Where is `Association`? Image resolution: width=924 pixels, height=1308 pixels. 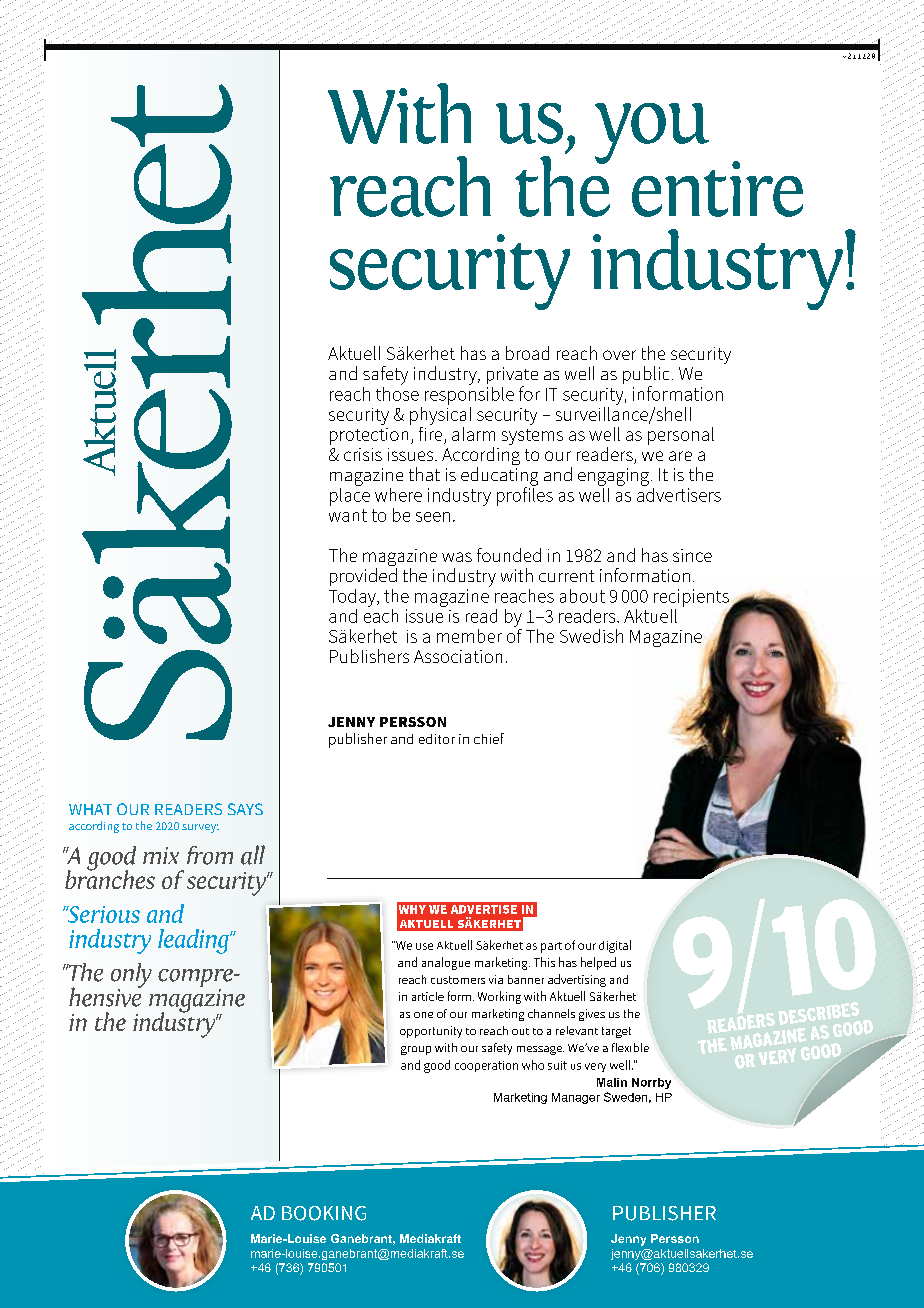
Association is located at coordinates (458, 656).
